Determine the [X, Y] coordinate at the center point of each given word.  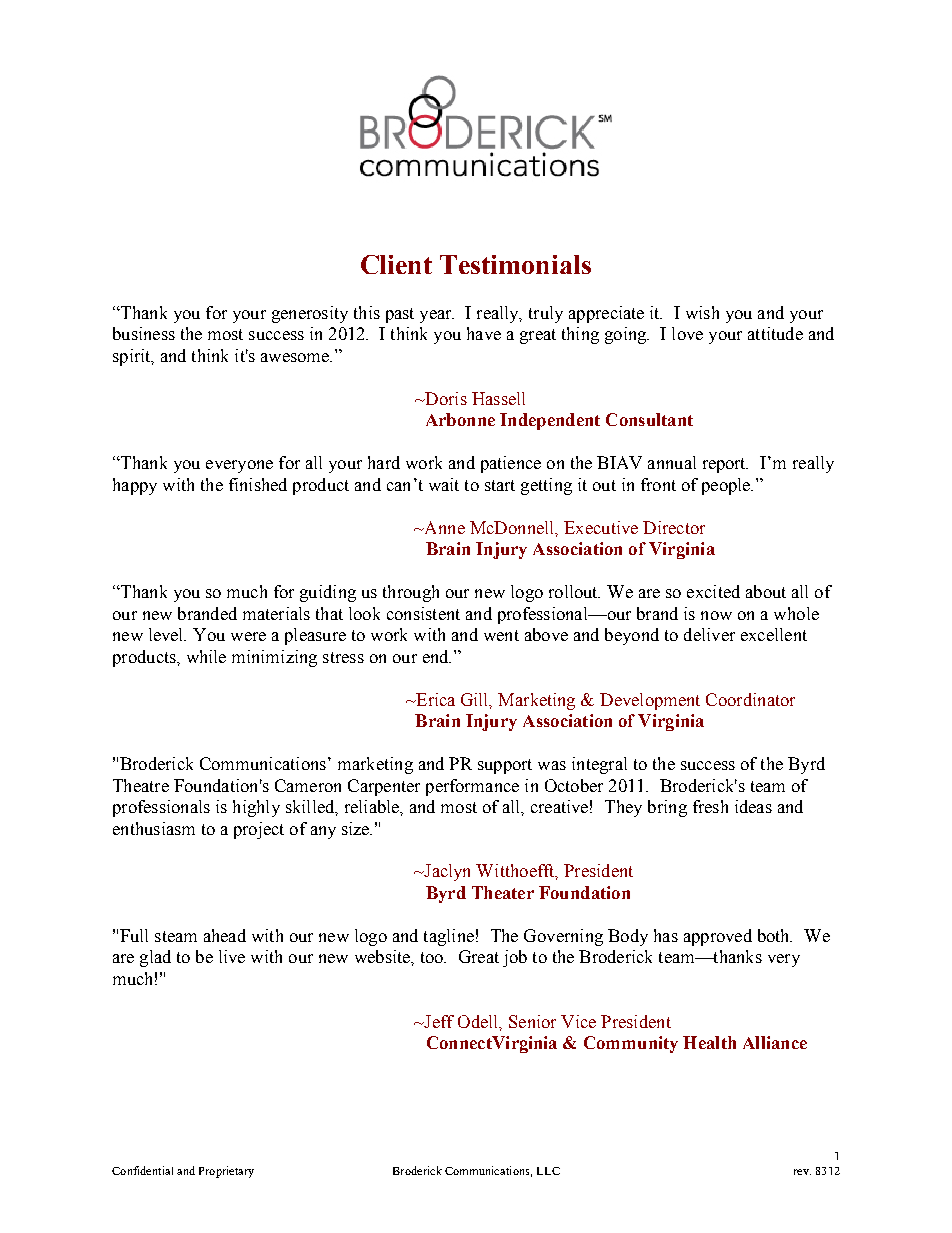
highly [256, 808]
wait [444, 484]
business [144, 333]
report [725, 465]
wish [702, 312]
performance [472, 787]
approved [718, 937]
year [437, 316]
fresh [710, 806]
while [206, 656]
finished [258, 484]
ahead [225, 935]
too [433, 957]
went [501, 635]
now [716, 615]
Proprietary [226, 1172]
